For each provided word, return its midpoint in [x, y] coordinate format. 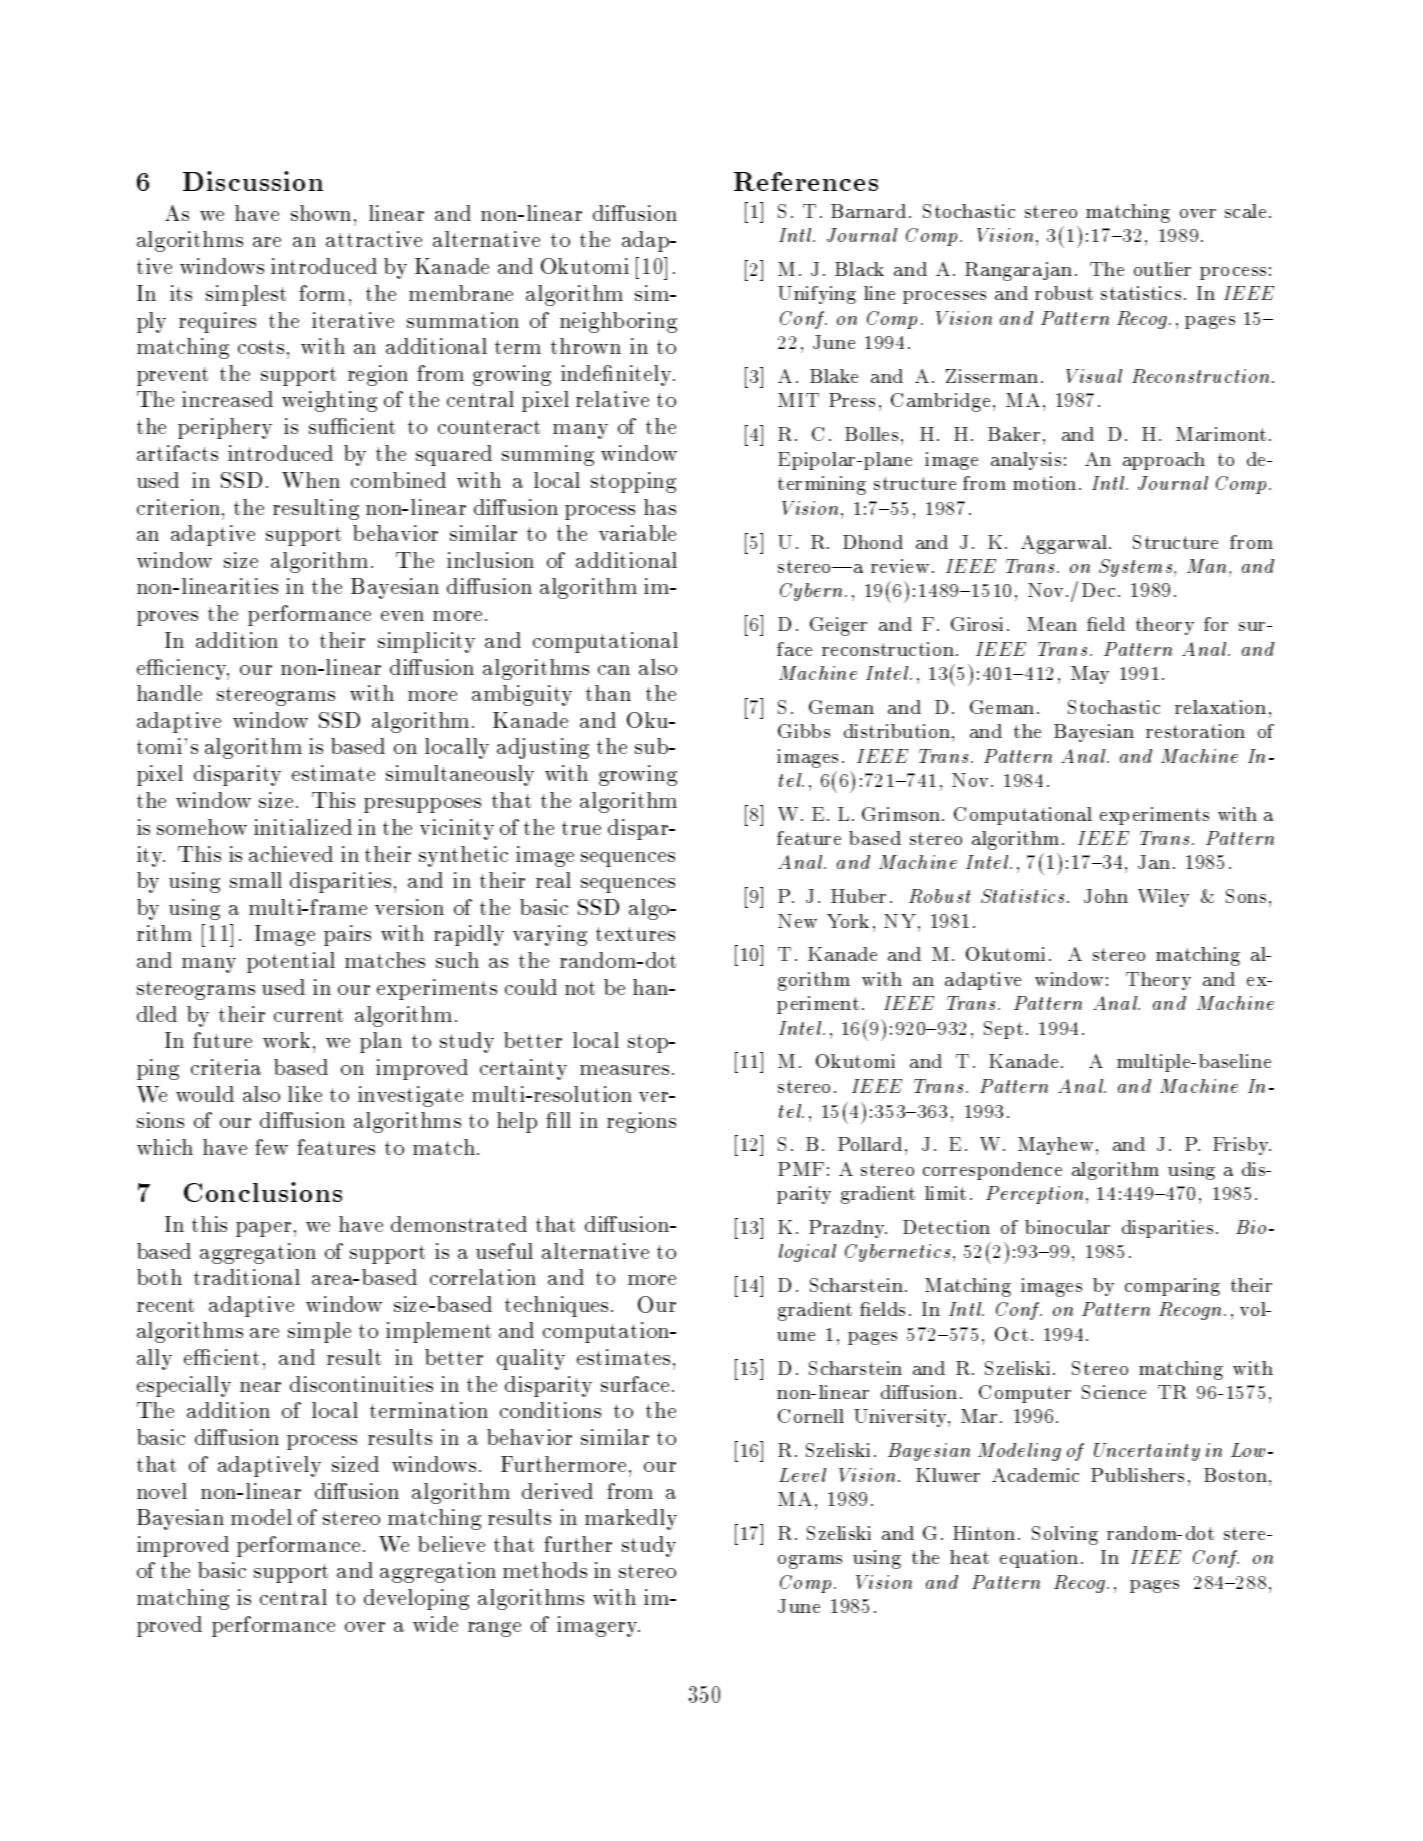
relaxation [1220, 707]
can [614, 670]
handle [169, 693]
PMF [801, 1169]
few [271, 1147]
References [806, 181]
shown [321, 213]
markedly [631, 1519]
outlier [1162, 269]
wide [435, 1624]
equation [1039, 1559]
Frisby [1241, 1146]
